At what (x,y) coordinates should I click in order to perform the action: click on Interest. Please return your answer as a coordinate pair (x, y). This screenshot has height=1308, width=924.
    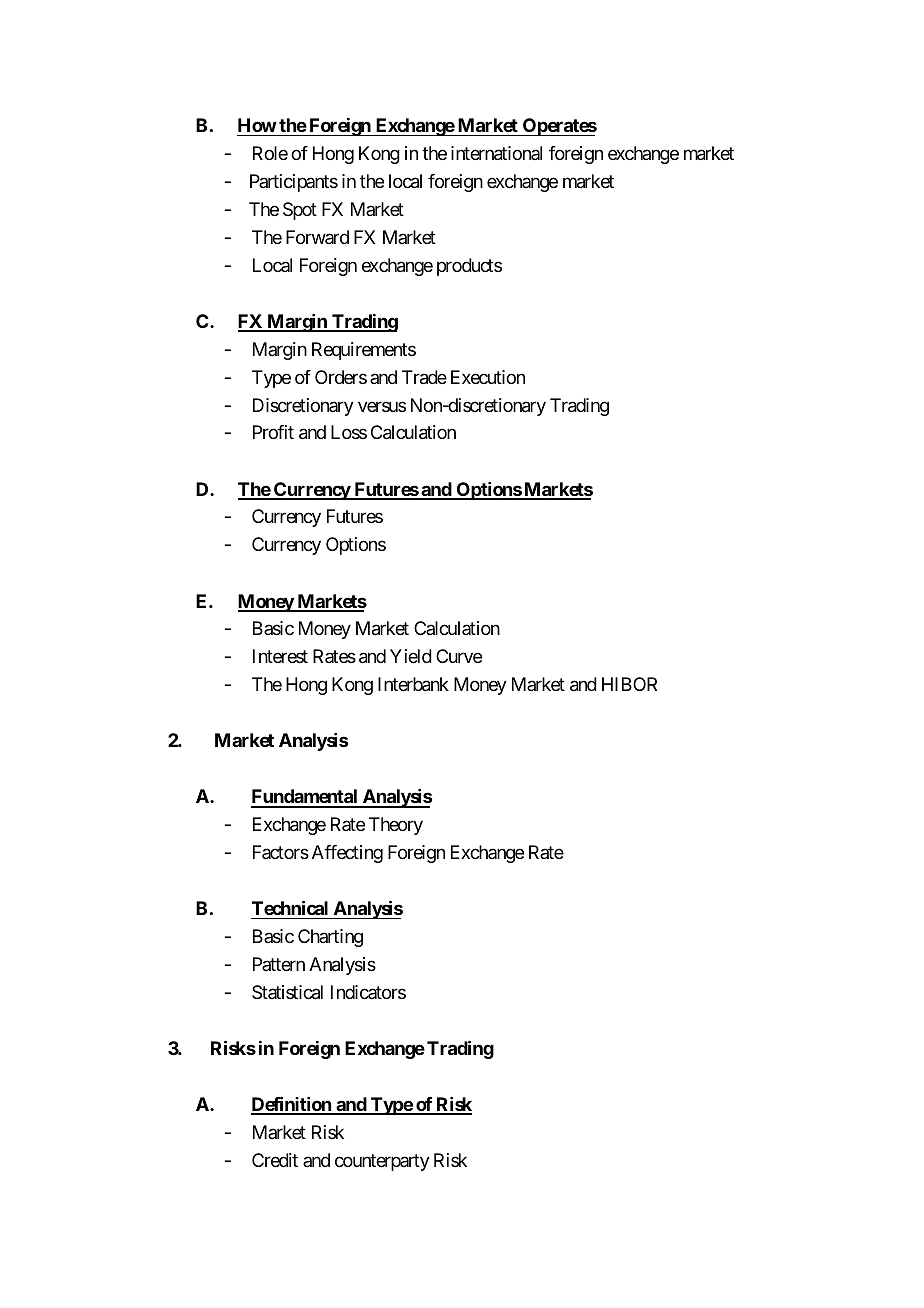
    Looking at the image, I should click on (280, 656).
